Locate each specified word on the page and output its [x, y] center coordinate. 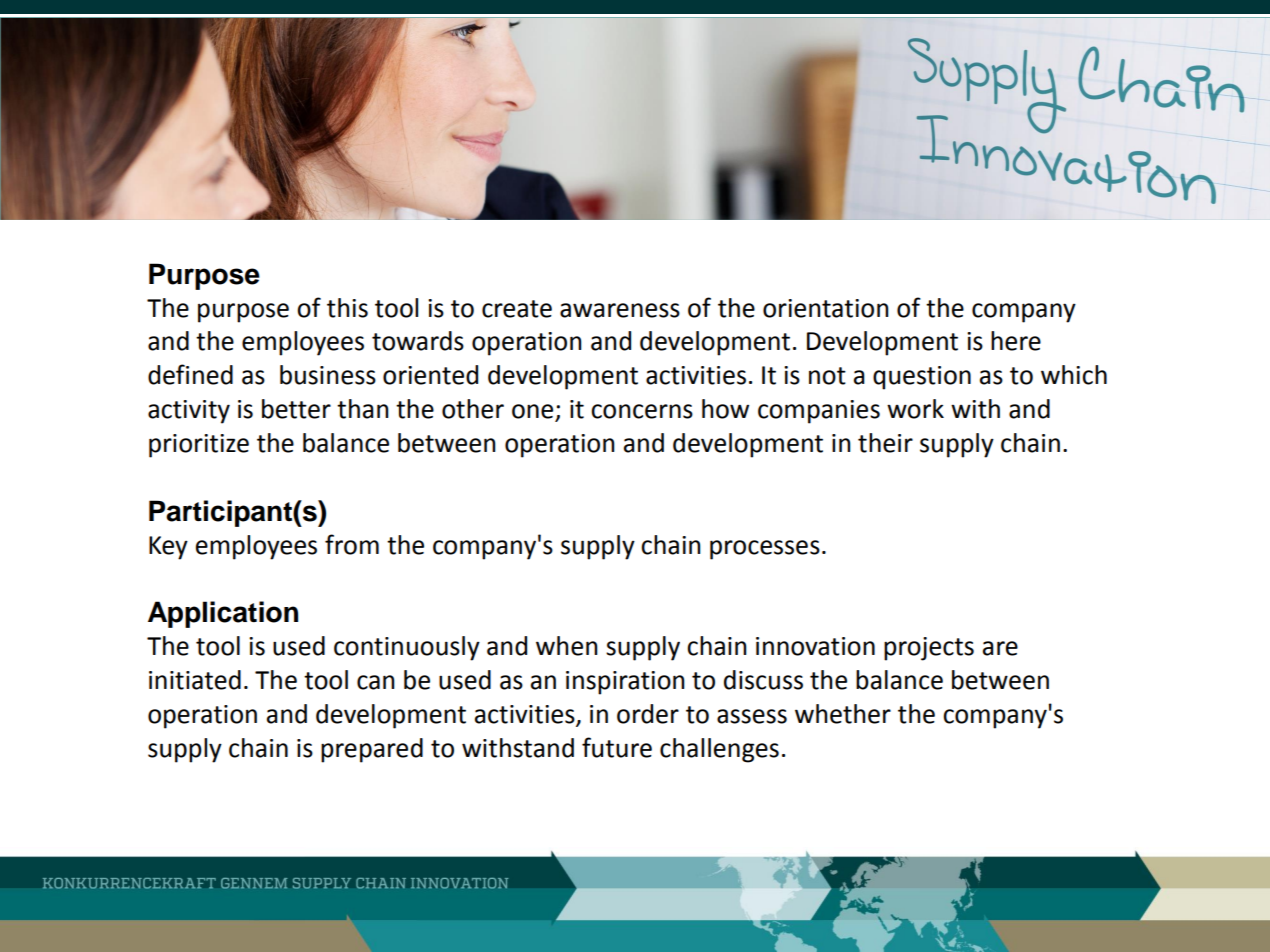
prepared [372, 750]
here [1016, 341]
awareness [620, 310]
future [617, 747]
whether [843, 714]
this [347, 308]
